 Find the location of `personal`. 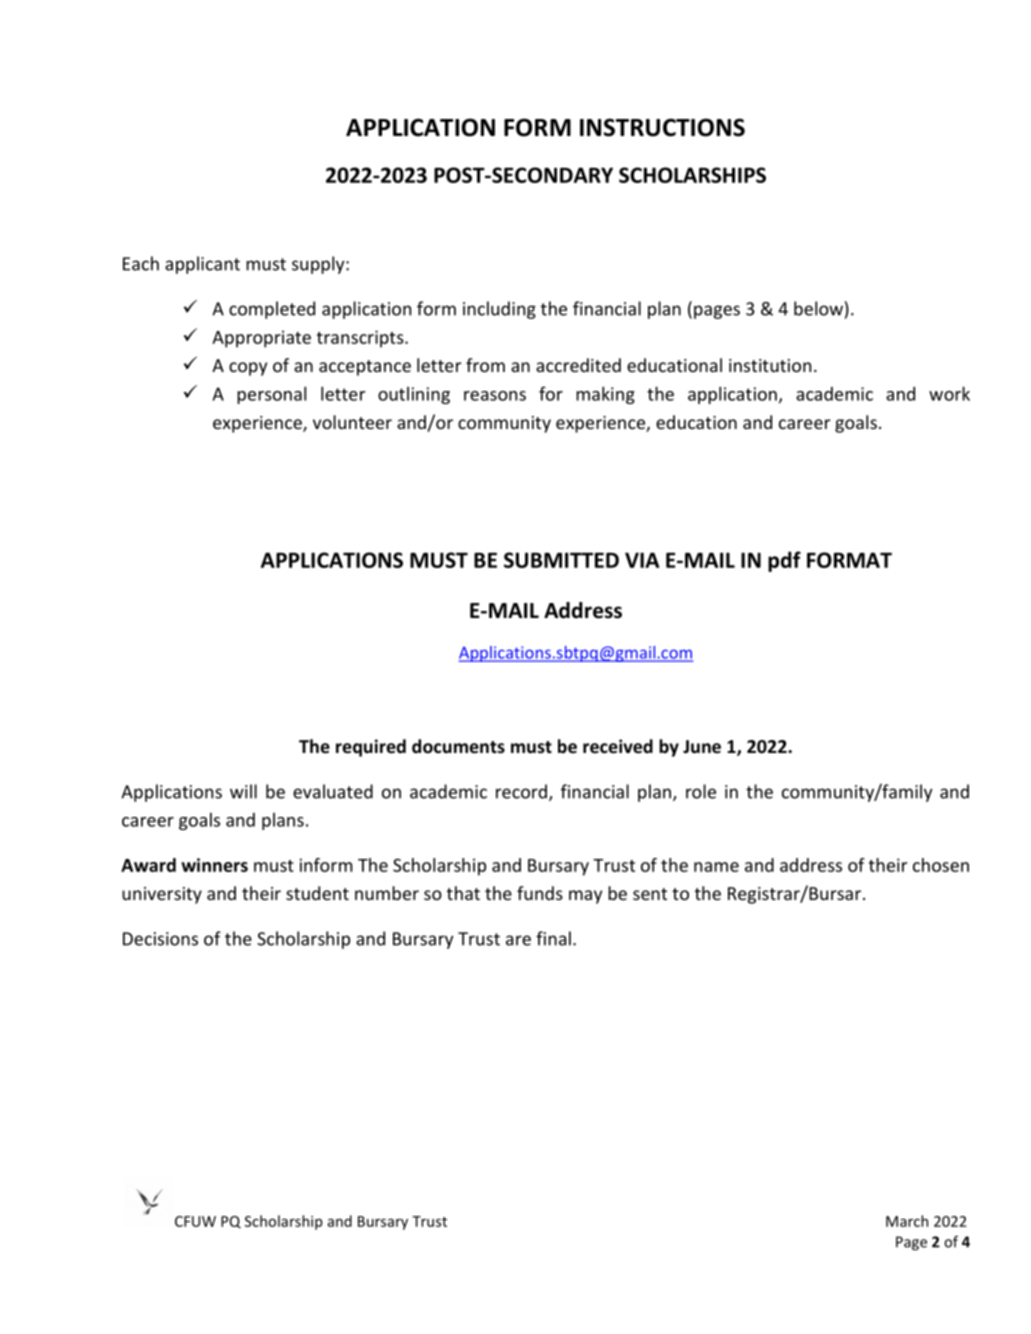

personal is located at coordinates (271, 395).
